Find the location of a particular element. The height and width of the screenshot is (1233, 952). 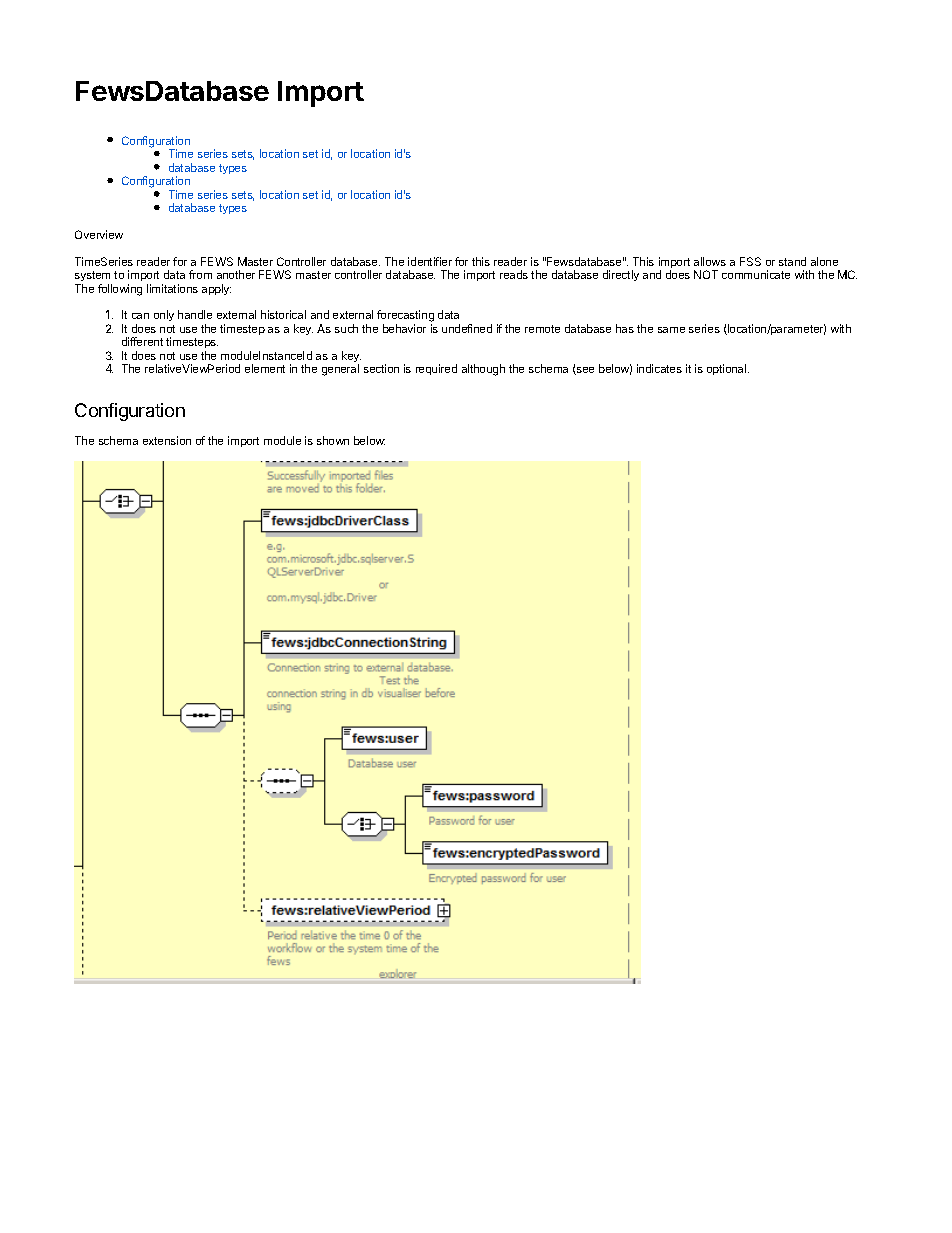

although is located at coordinates (483, 370).
